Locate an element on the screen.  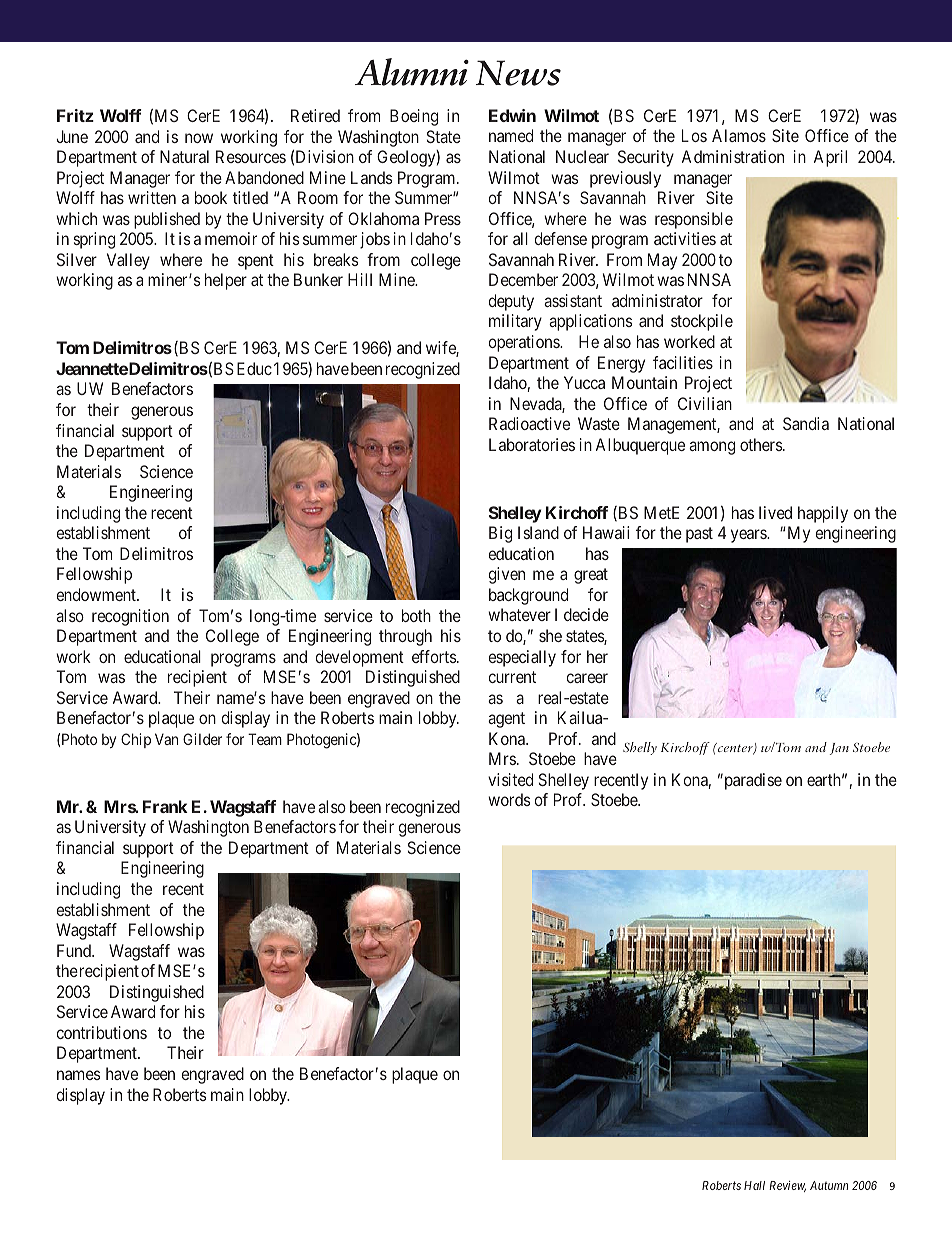
contributions is located at coordinates (102, 1032).
